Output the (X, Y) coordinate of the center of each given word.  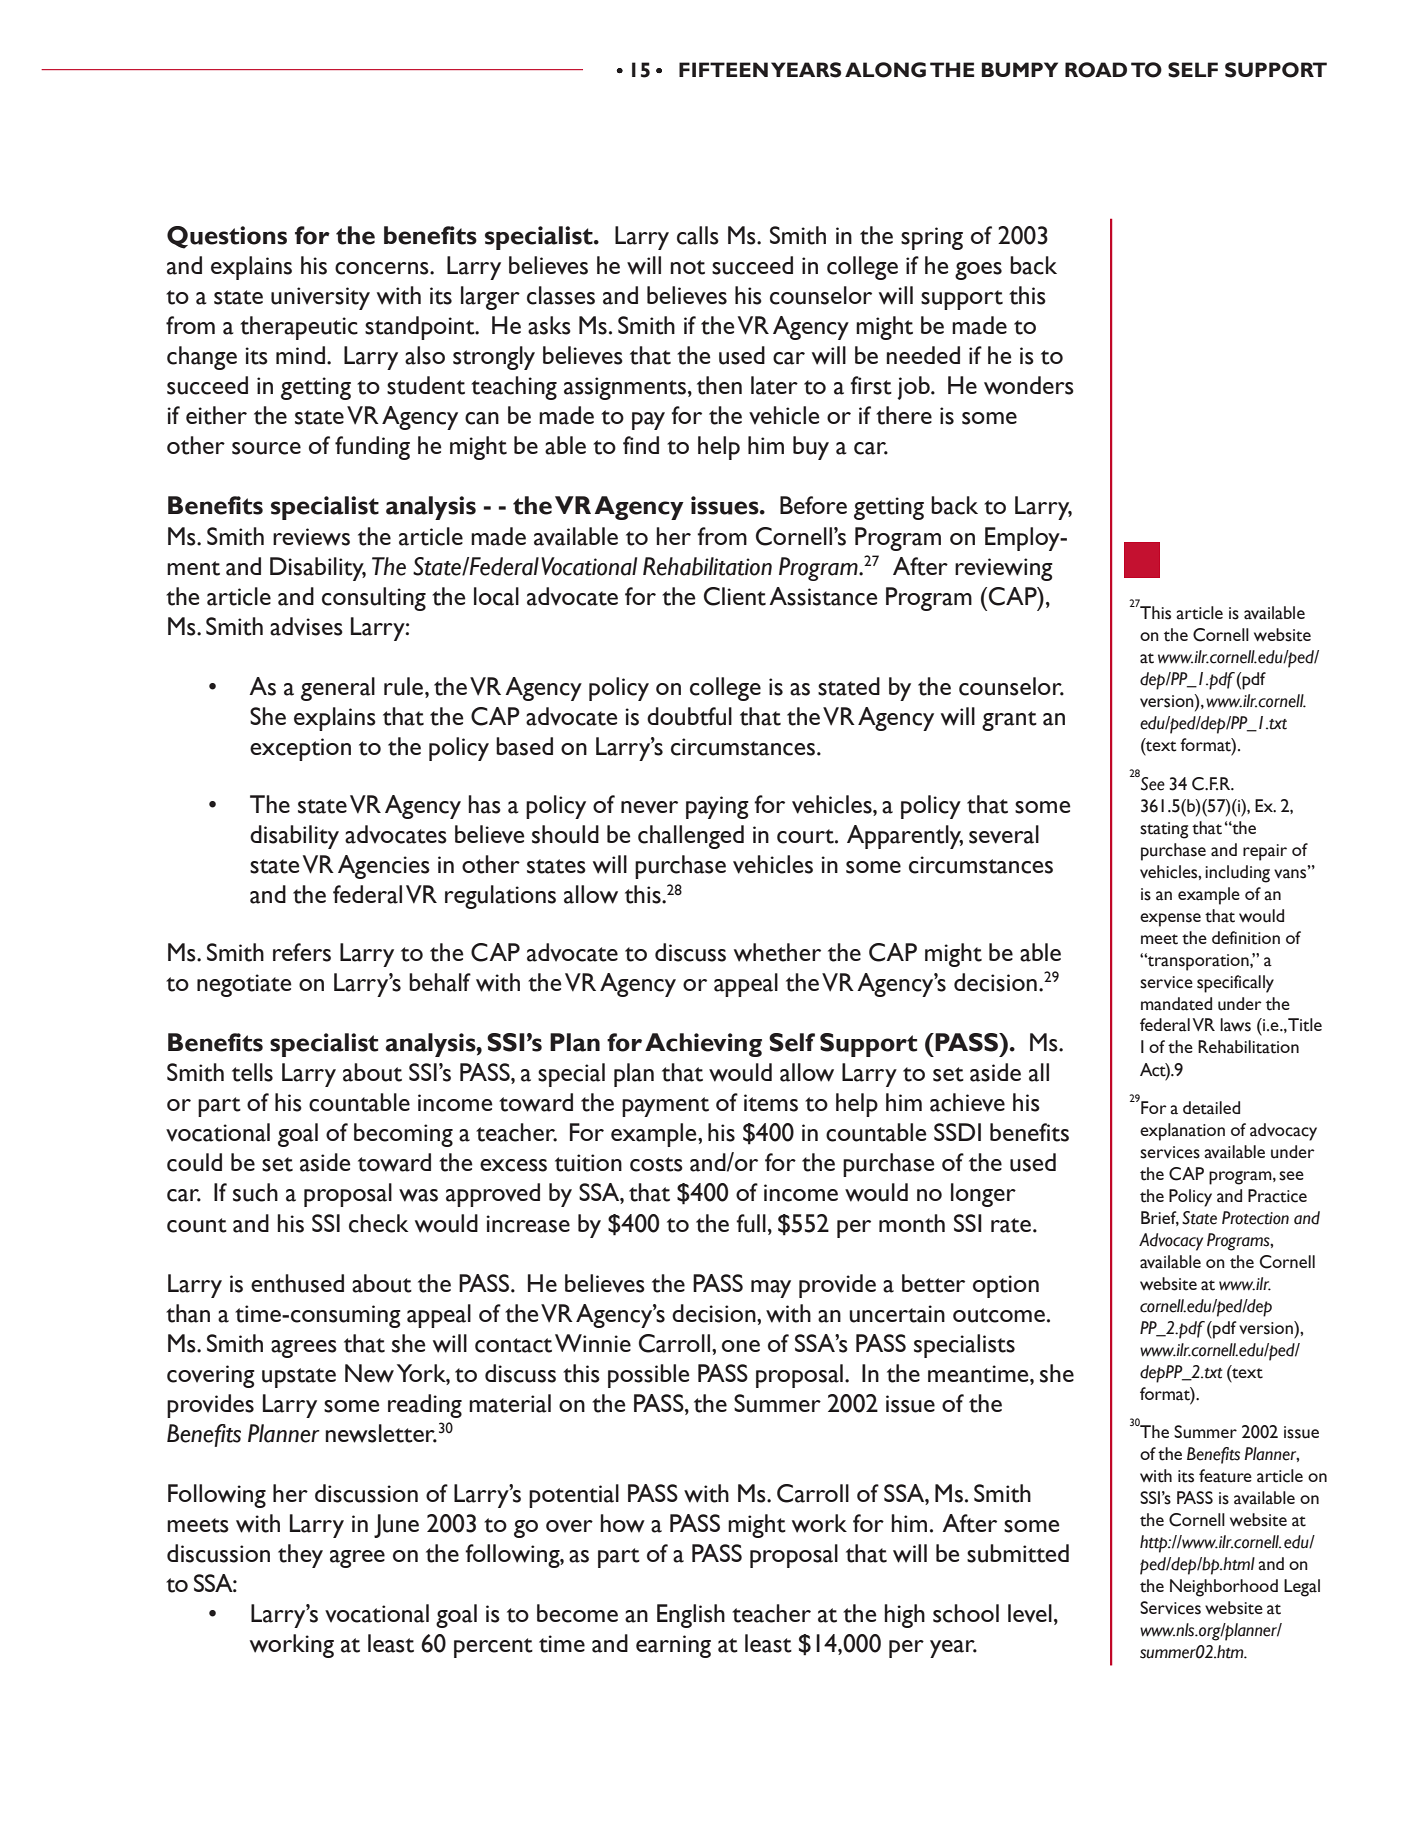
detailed (1211, 1108)
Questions (227, 237)
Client (735, 596)
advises (306, 626)
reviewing (1004, 569)
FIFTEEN (723, 69)
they (300, 1556)
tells (252, 1072)
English (691, 1616)
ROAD (1096, 70)
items (771, 1103)
